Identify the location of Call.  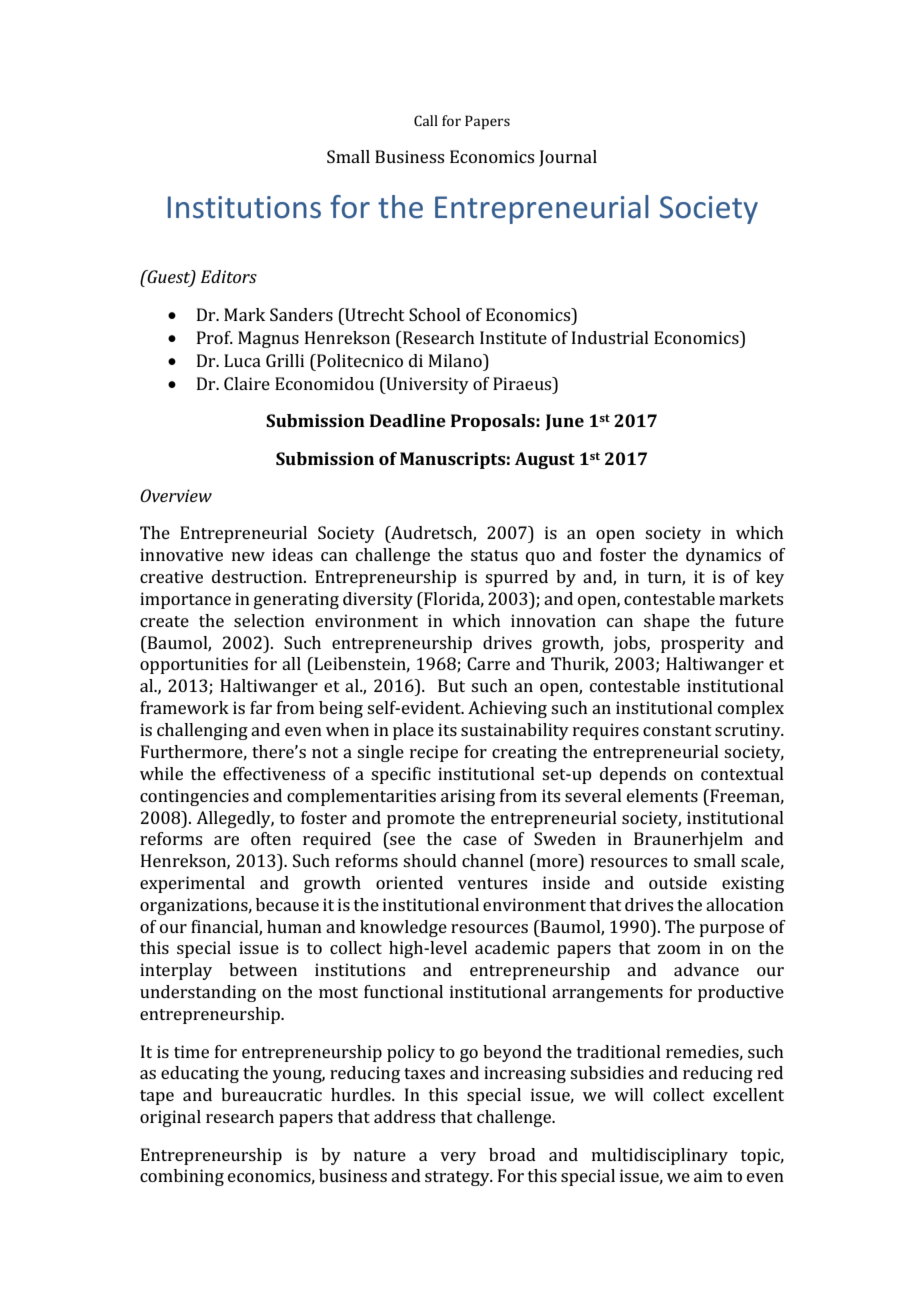
(426, 120).
